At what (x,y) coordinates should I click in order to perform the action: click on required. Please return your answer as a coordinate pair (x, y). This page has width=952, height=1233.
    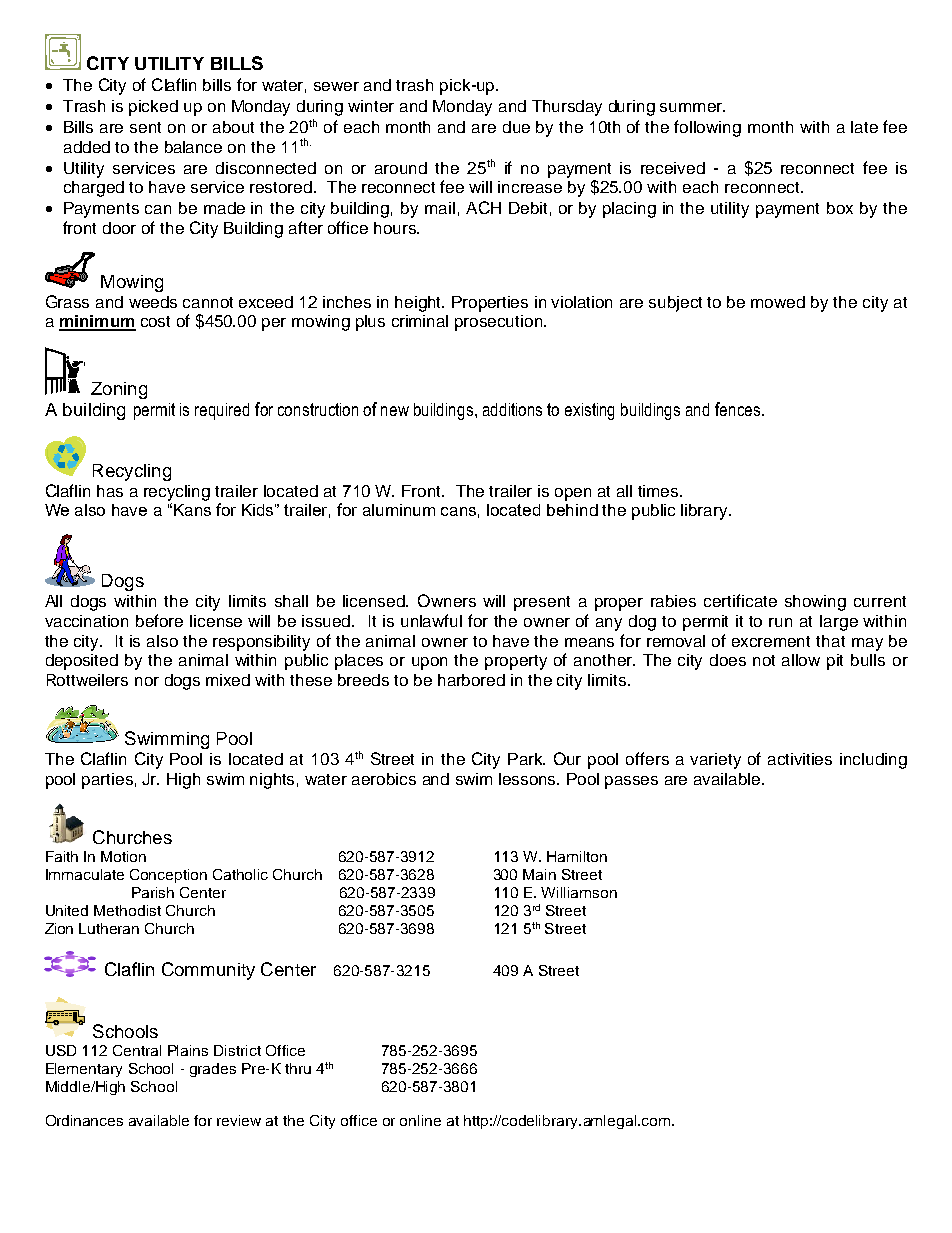
    Looking at the image, I should click on (222, 411).
